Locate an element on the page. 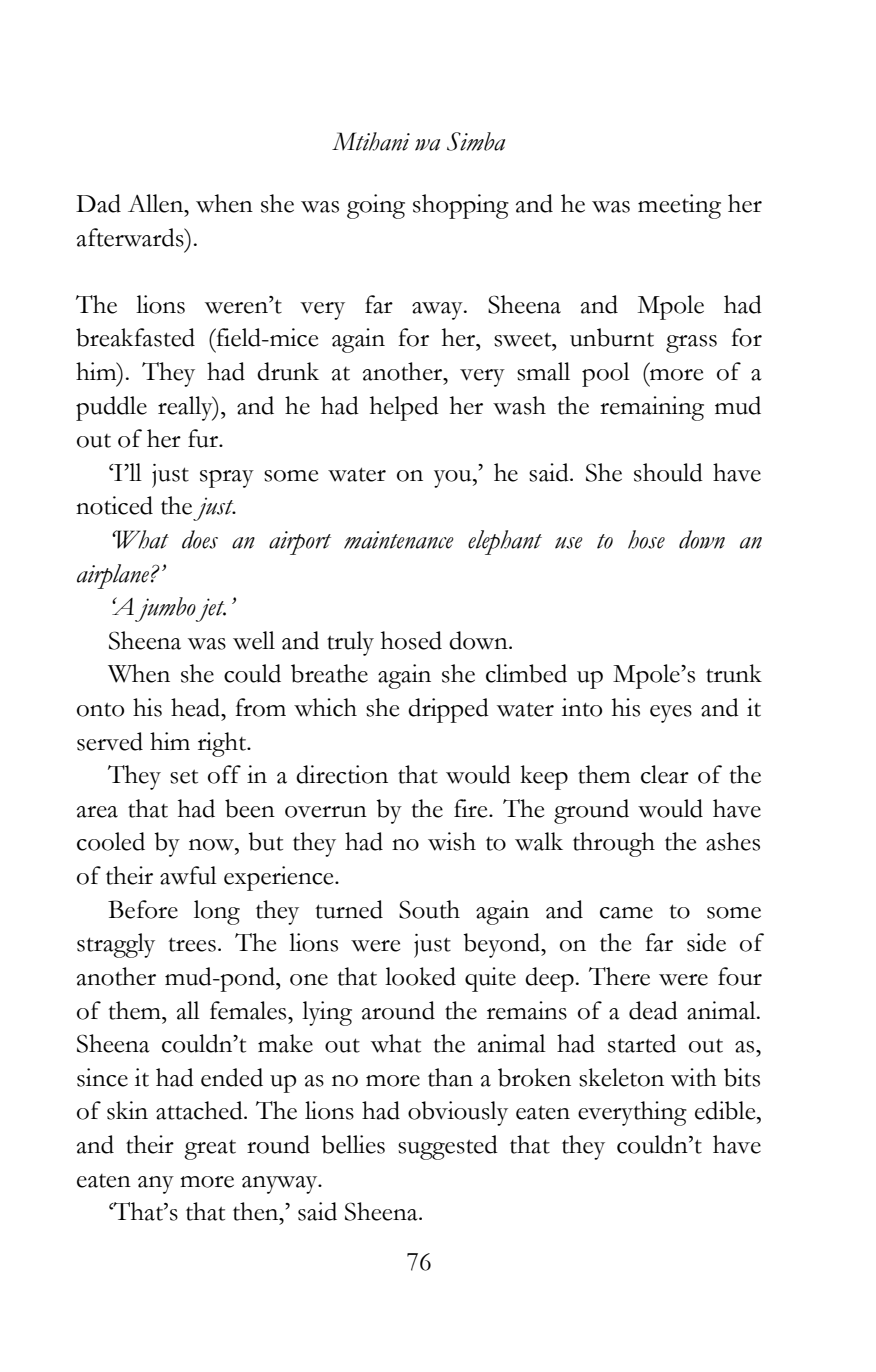  shopping is located at coordinates (461, 206).
